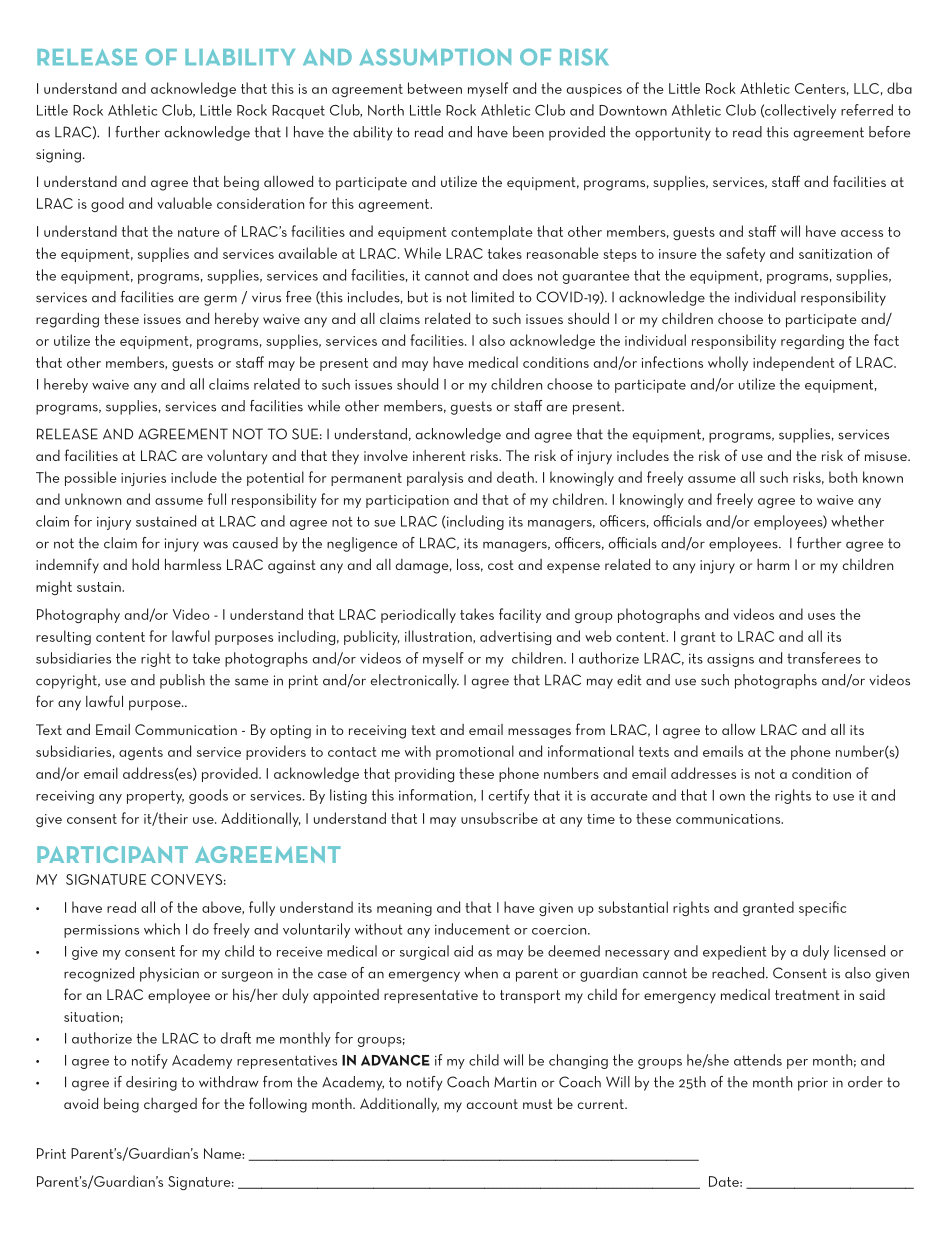 The width and height of the screenshot is (952, 1233). Describe the element at coordinates (155, 797) in the screenshot. I see `property` at that location.
